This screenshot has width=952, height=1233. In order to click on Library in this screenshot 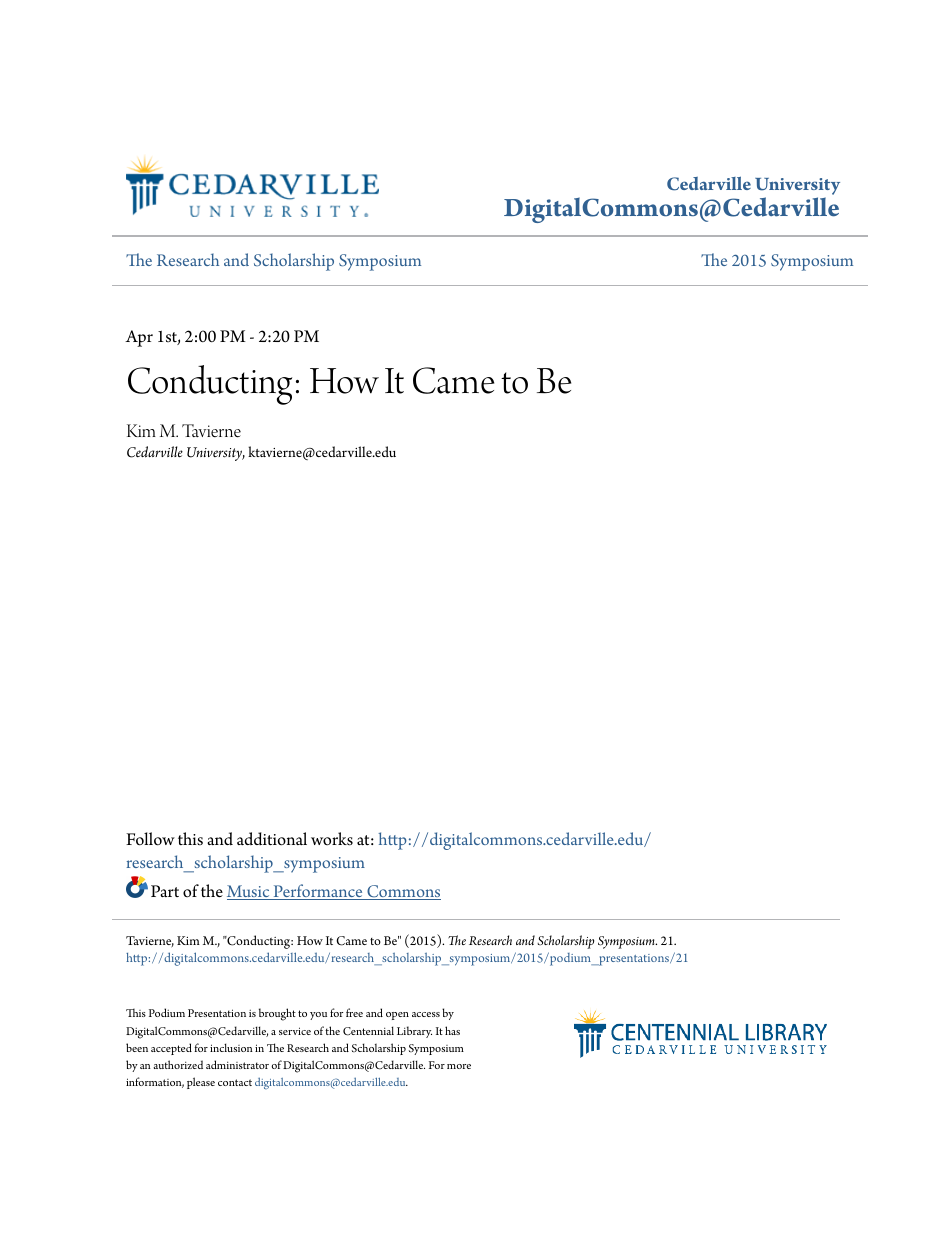, I will do `click(414, 1032)`.
